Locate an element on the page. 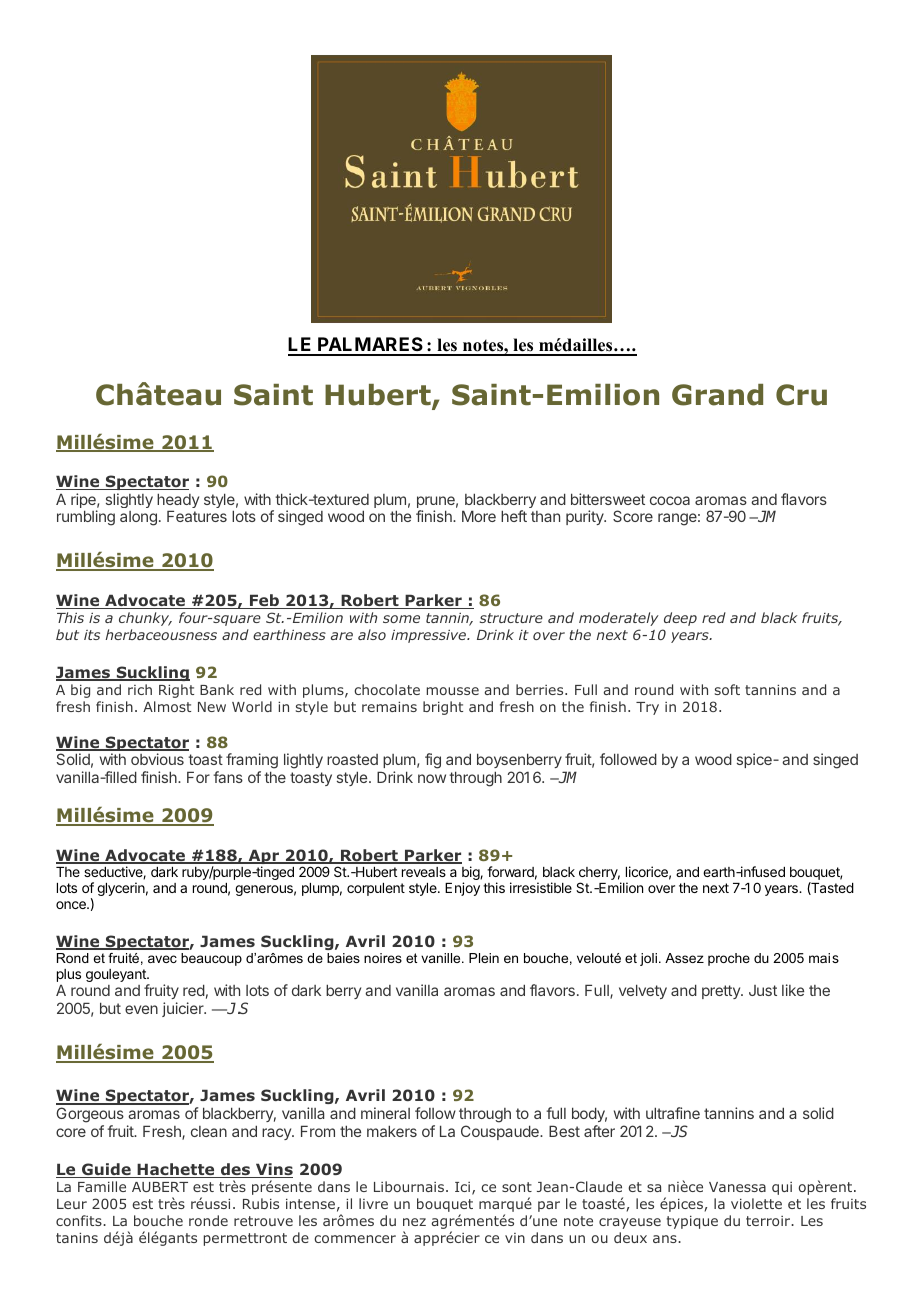  heady is located at coordinates (178, 502).
